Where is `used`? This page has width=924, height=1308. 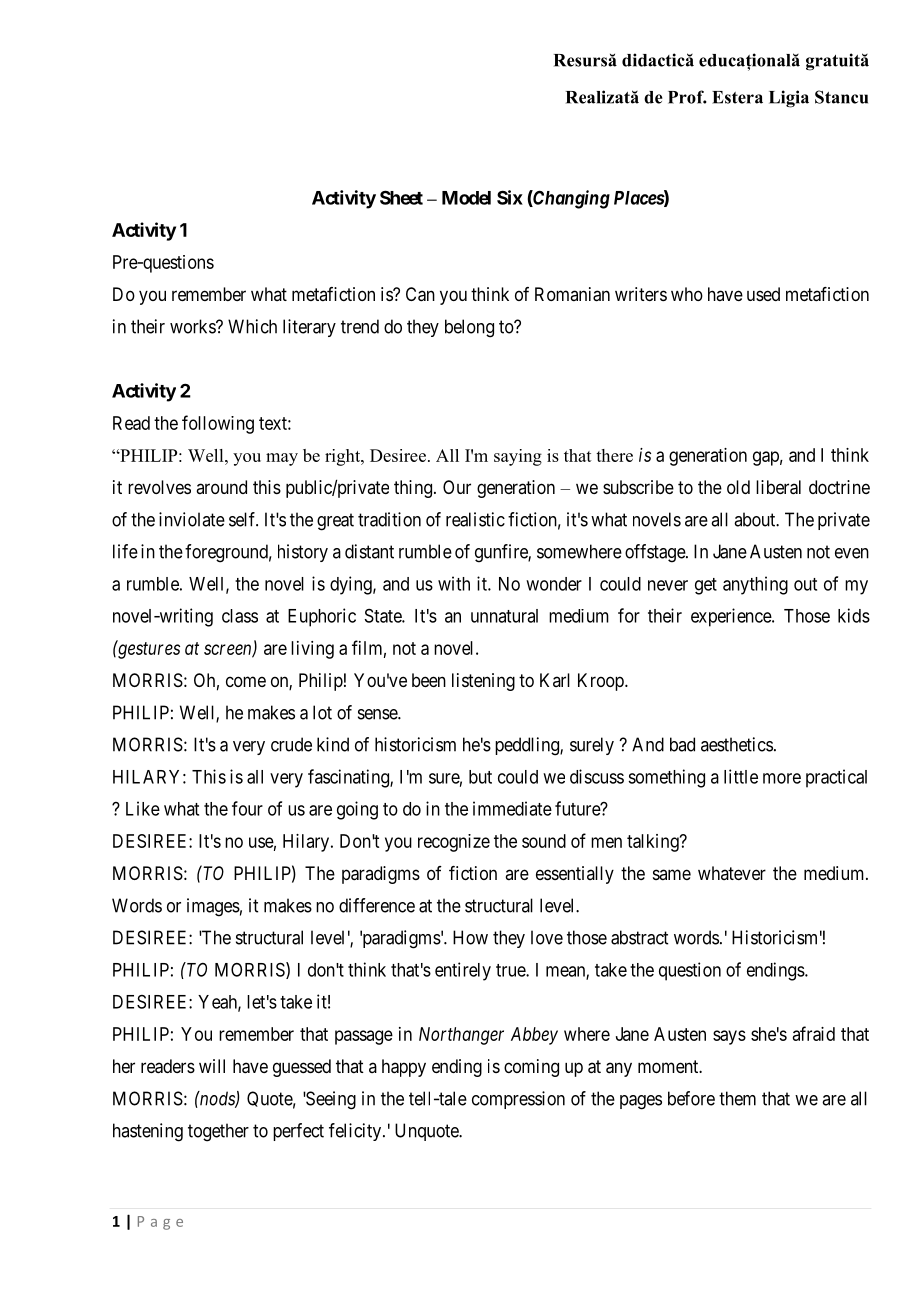
used is located at coordinates (763, 294).
